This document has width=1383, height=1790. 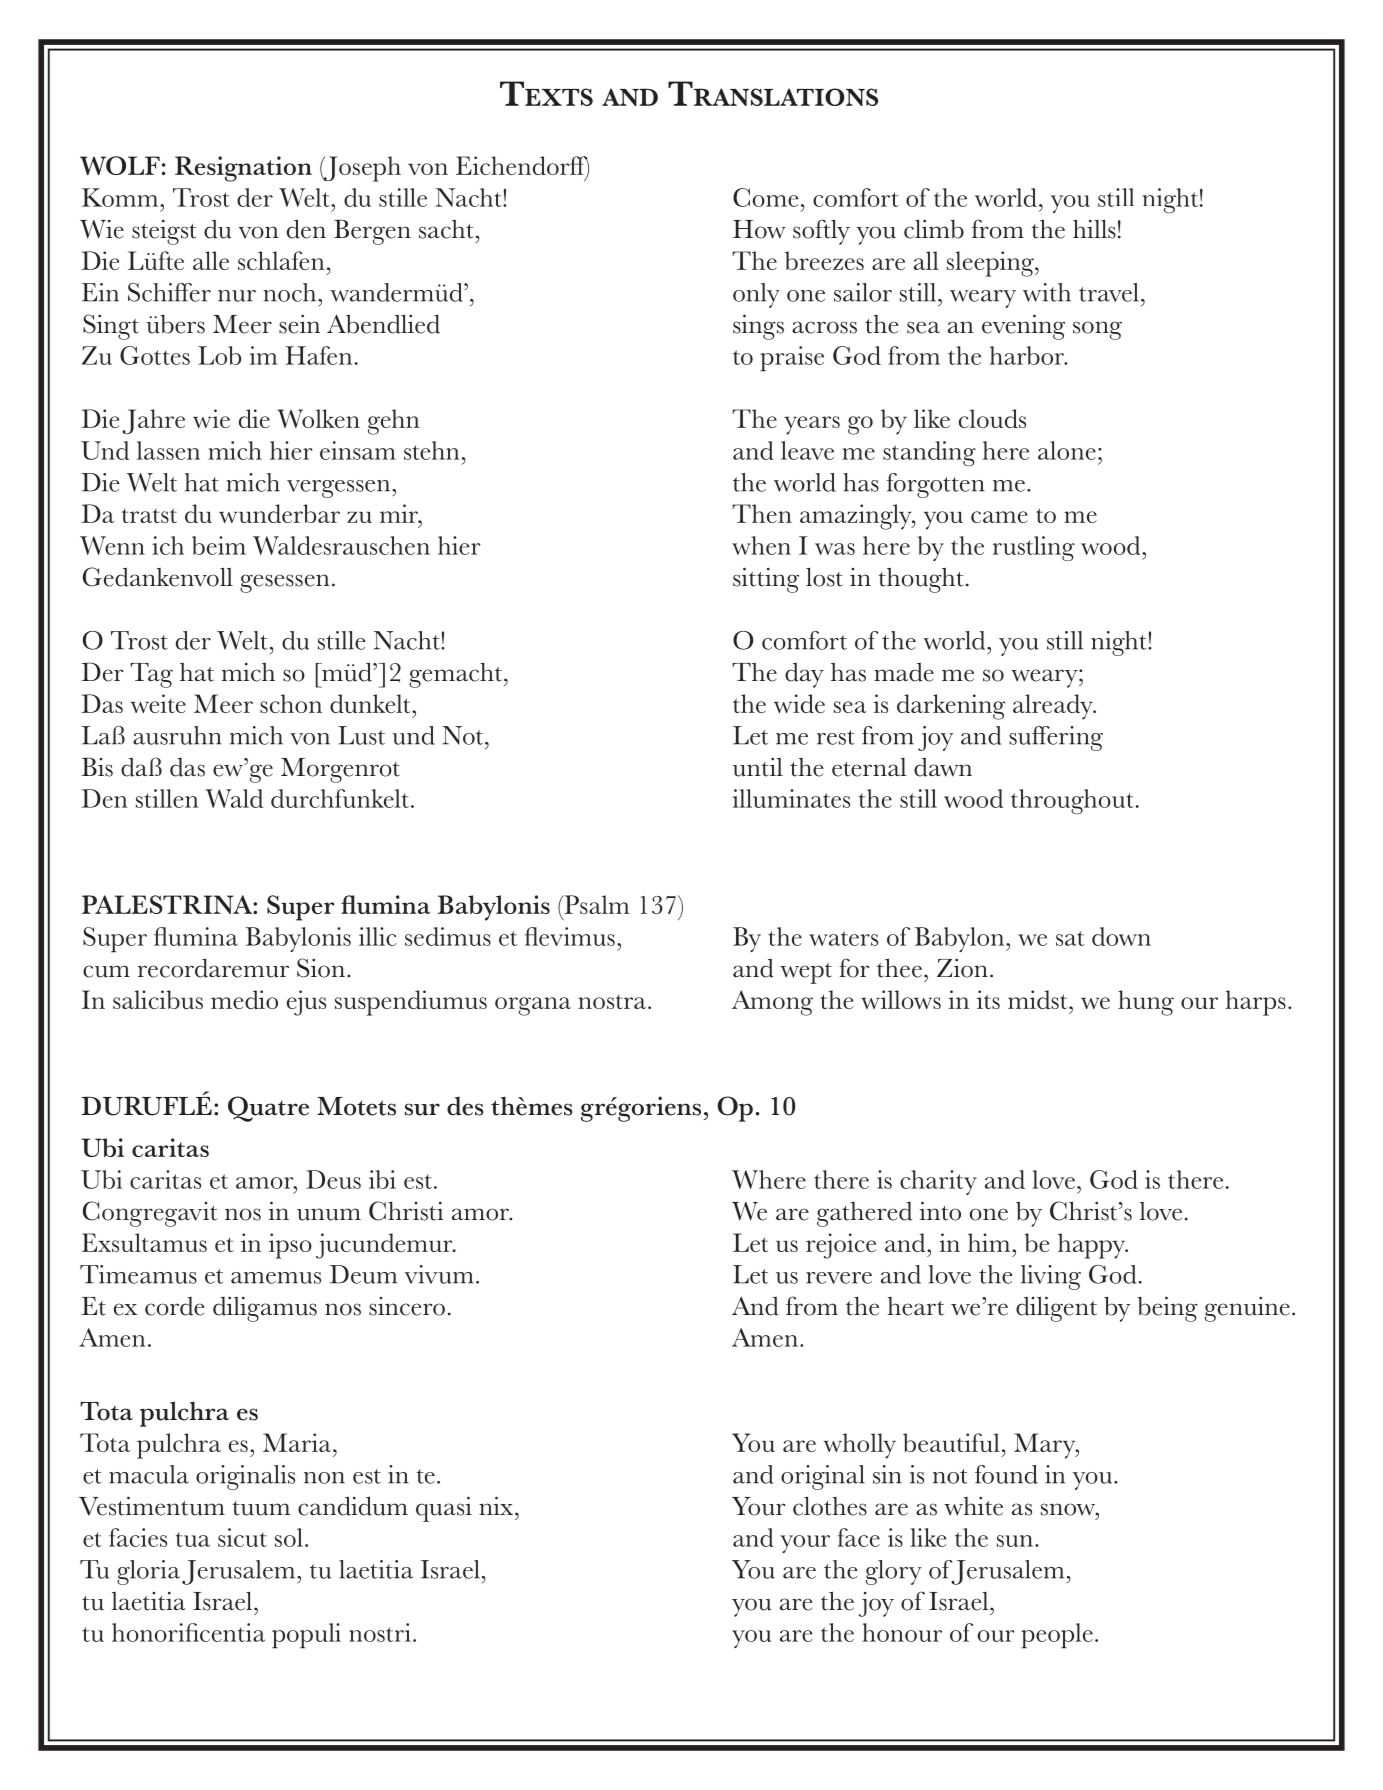 I want to click on rejoice, so click(x=841, y=1246).
